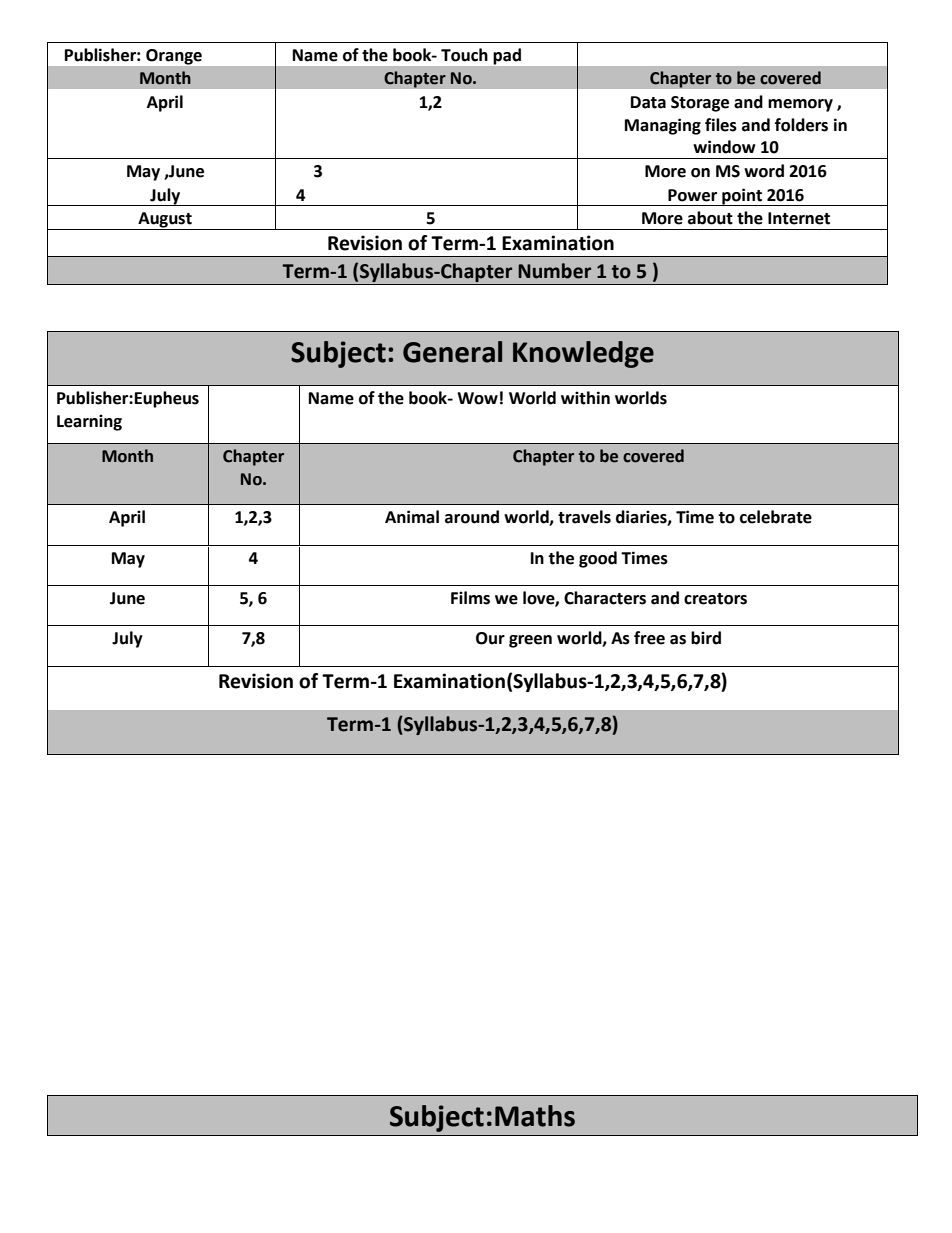 This screenshot has height=1233, width=952. Describe the element at coordinates (700, 104) in the screenshot. I see `Storage` at that location.
